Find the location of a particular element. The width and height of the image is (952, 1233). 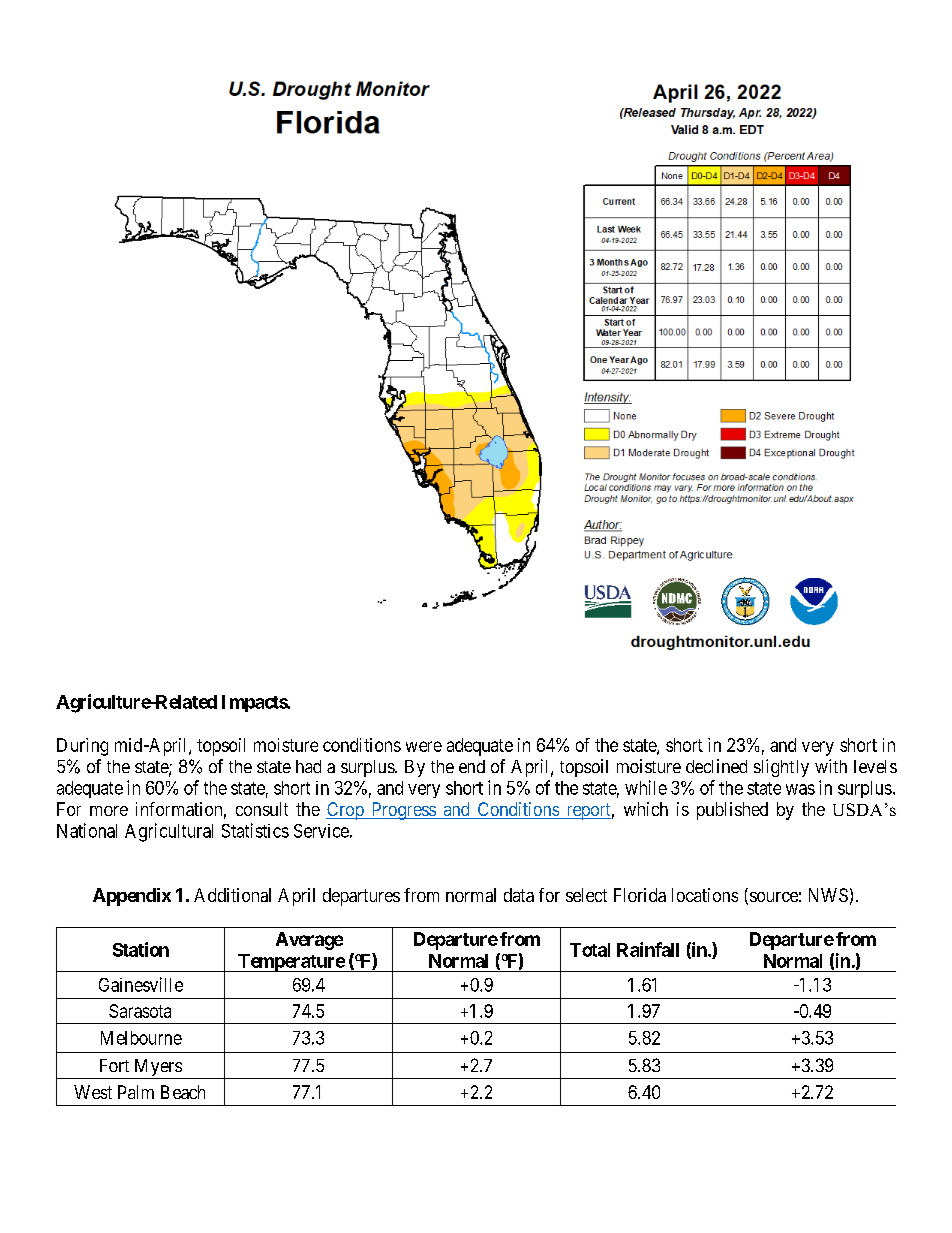

slightly is located at coordinates (781, 768).
